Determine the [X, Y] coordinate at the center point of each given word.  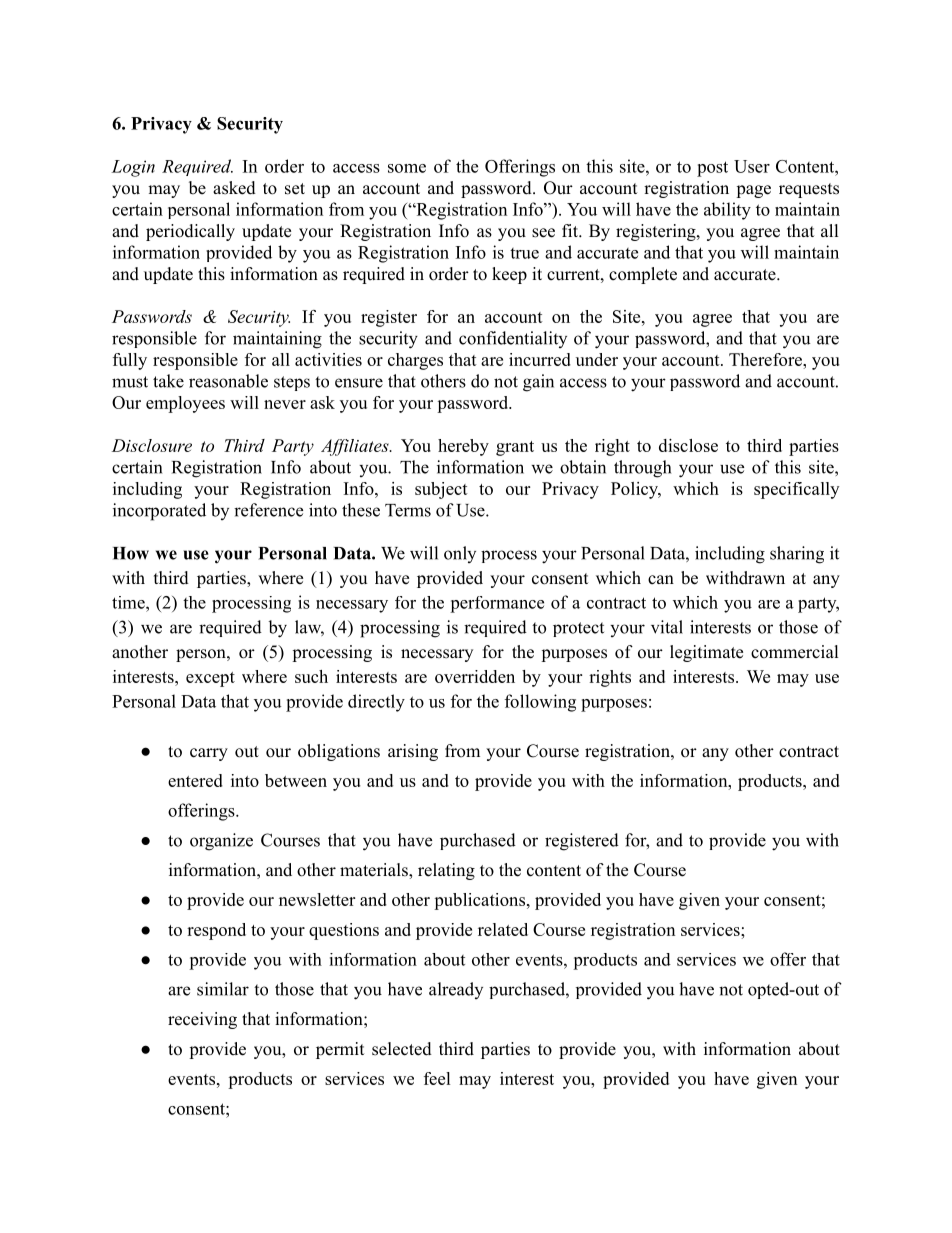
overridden [475, 676]
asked [234, 188]
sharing [797, 555]
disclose [688, 445]
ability [727, 211]
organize [221, 842]
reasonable [228, 381]
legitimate [706, 653]
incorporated [159, 512]
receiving [202, 1020]
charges [415, 361]
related [503, 929]
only [460, 554]
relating [446, 871]
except [210, 679]
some [407, 168]
